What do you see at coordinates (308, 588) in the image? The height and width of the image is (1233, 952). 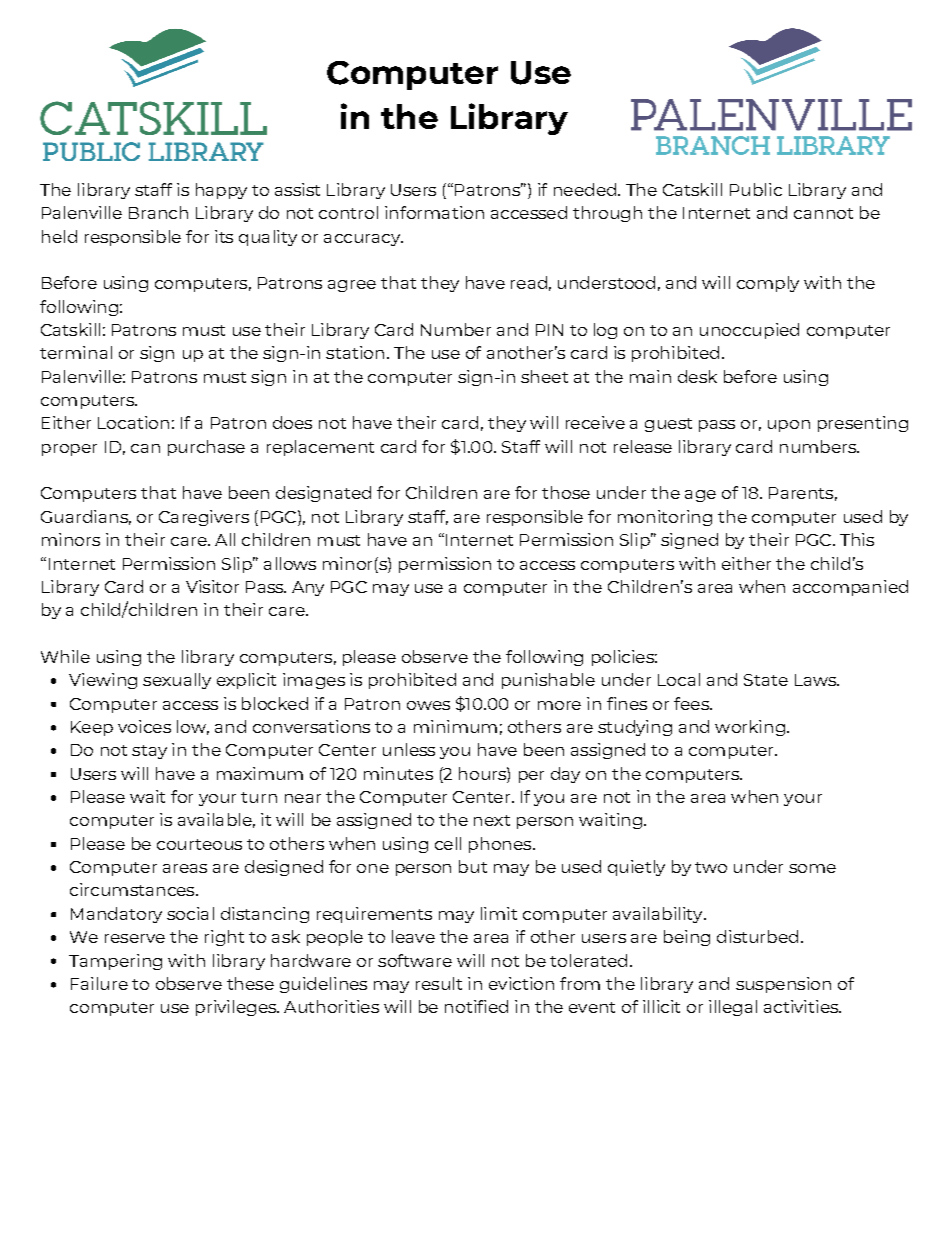 I see `Any` at bounding box center [308, 588].
